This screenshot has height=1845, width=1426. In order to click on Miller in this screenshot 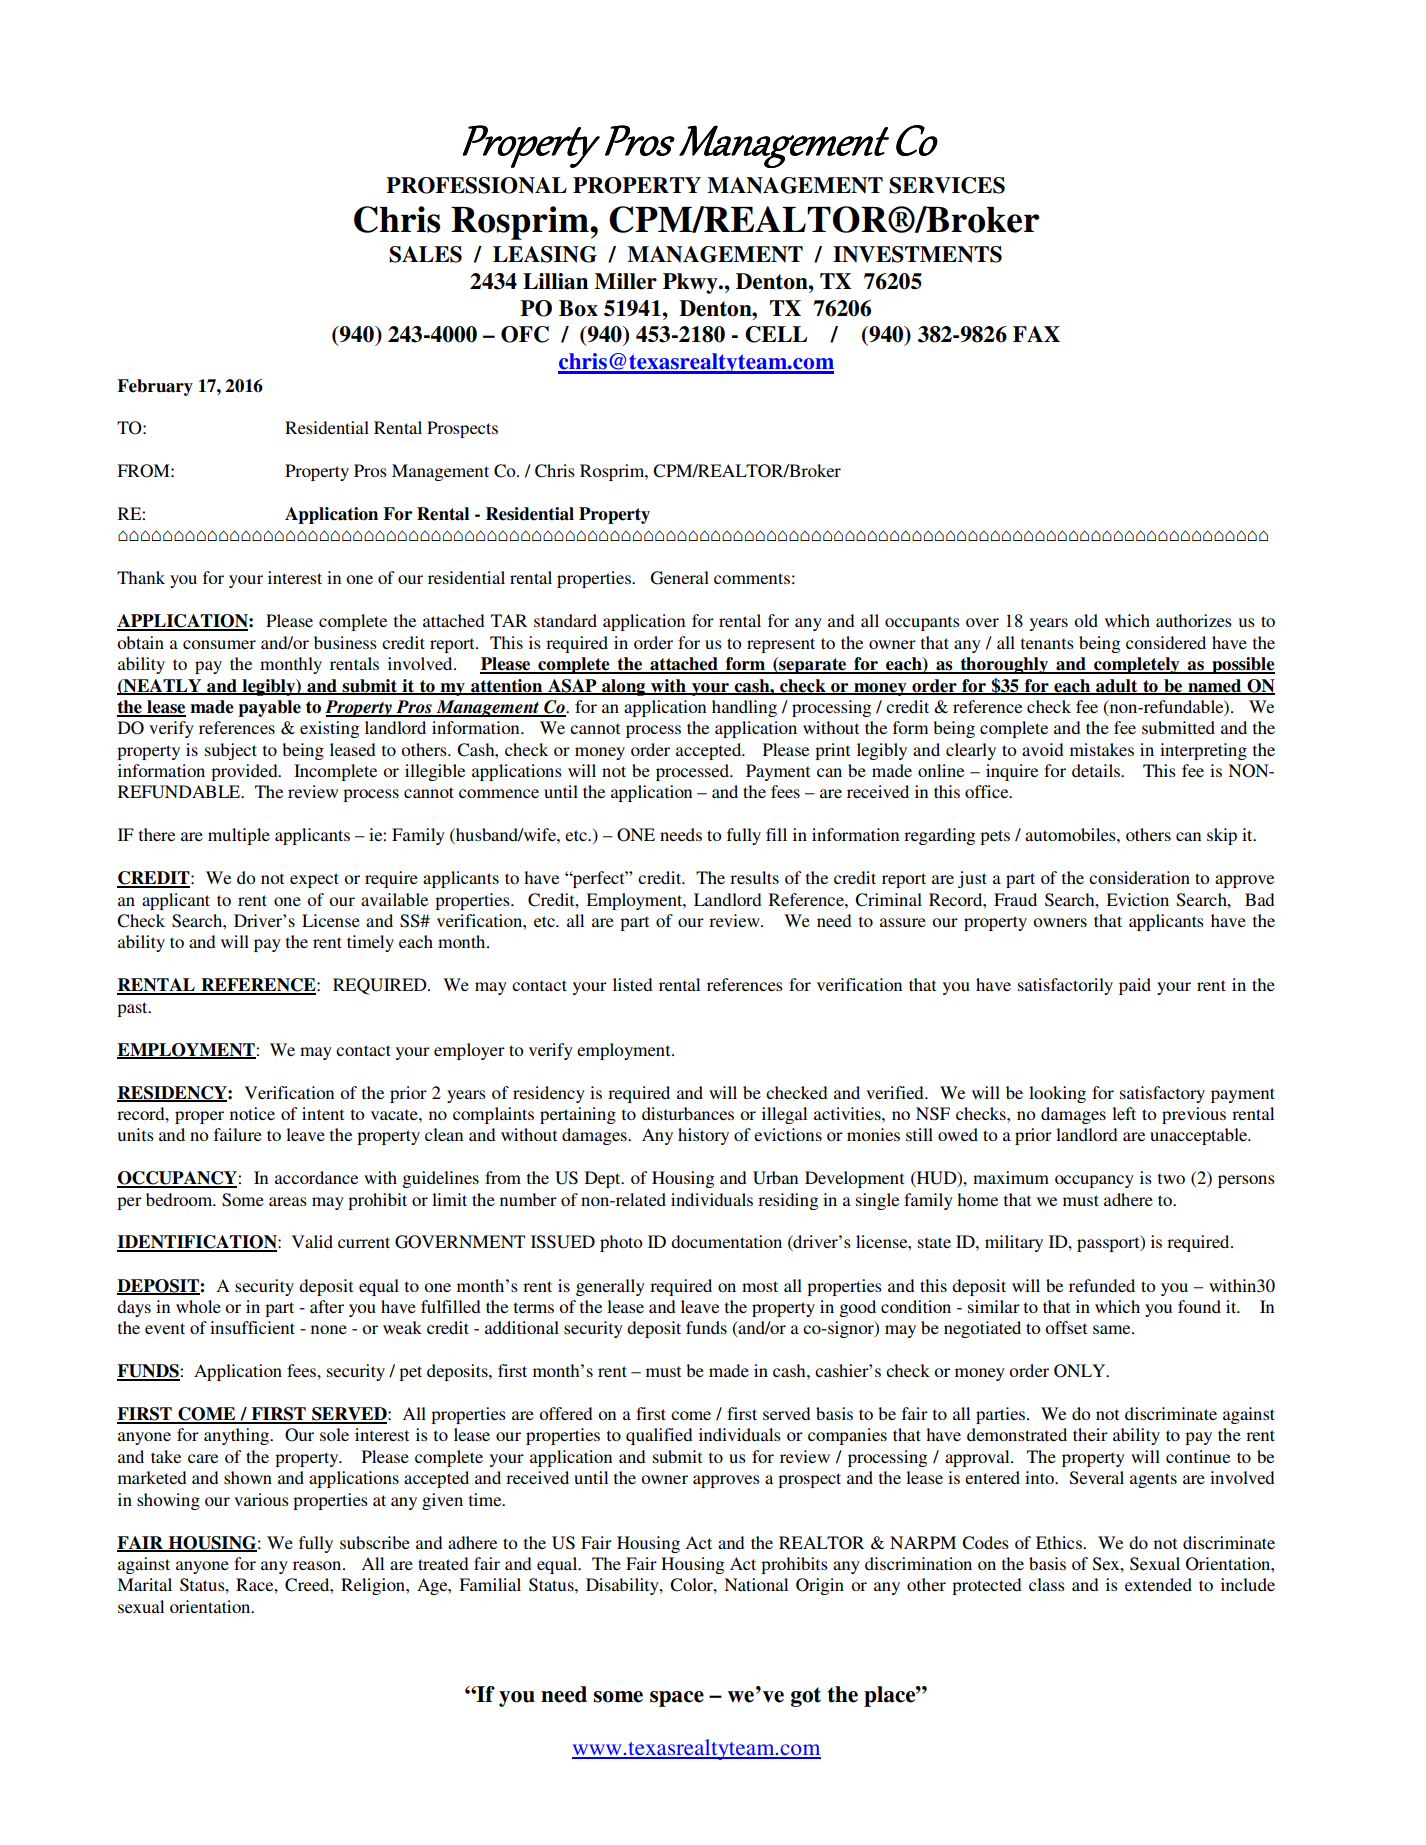, I will do `click(625, 281)`.
